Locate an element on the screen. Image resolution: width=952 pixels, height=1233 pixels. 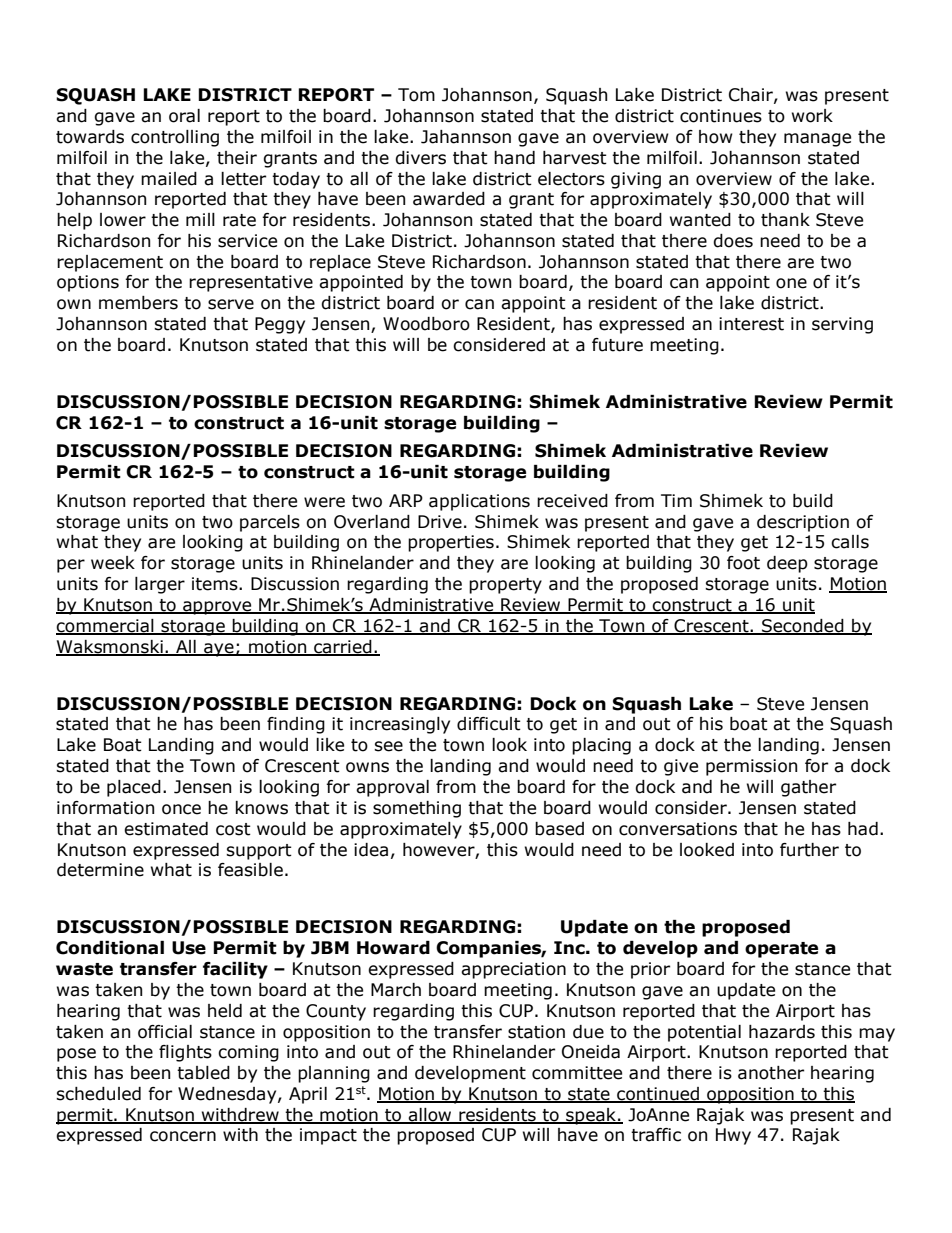
work is located at coordinates (812, 116).
